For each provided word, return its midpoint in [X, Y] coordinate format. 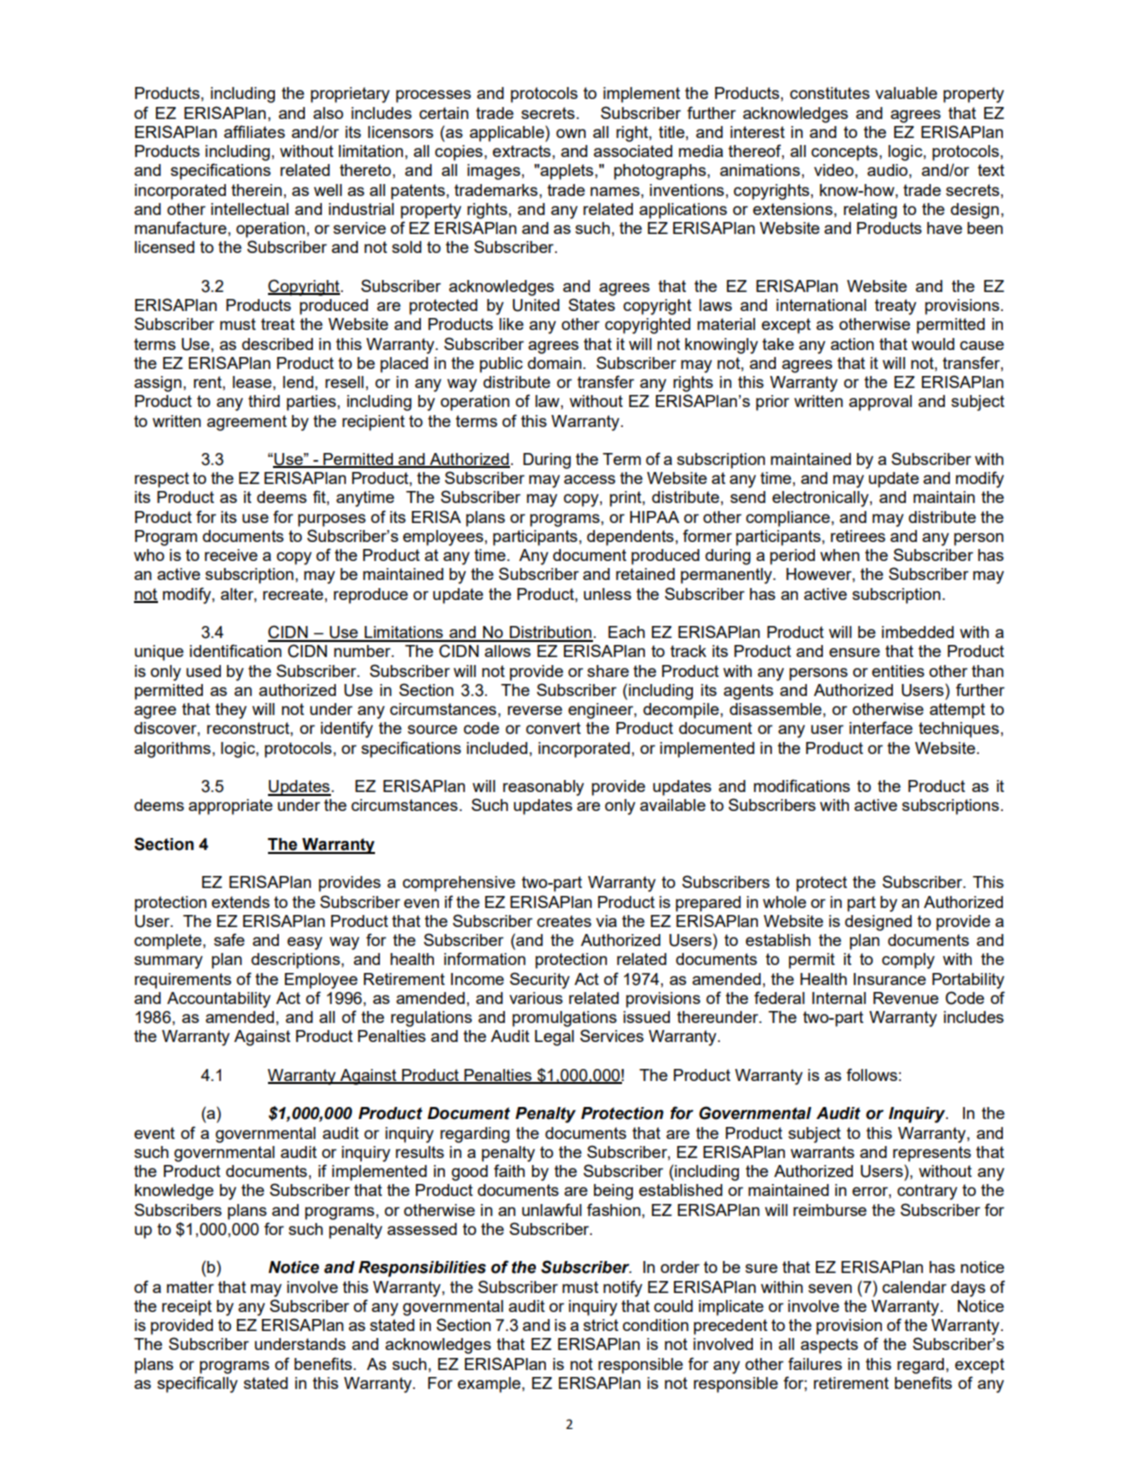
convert [553, 728]
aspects [829, 1346]
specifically [197, 1384]
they [231, 711]
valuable [906, 93]
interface [881, 727]
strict [601, 1325]
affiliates [254, 131]
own [571, 133]
